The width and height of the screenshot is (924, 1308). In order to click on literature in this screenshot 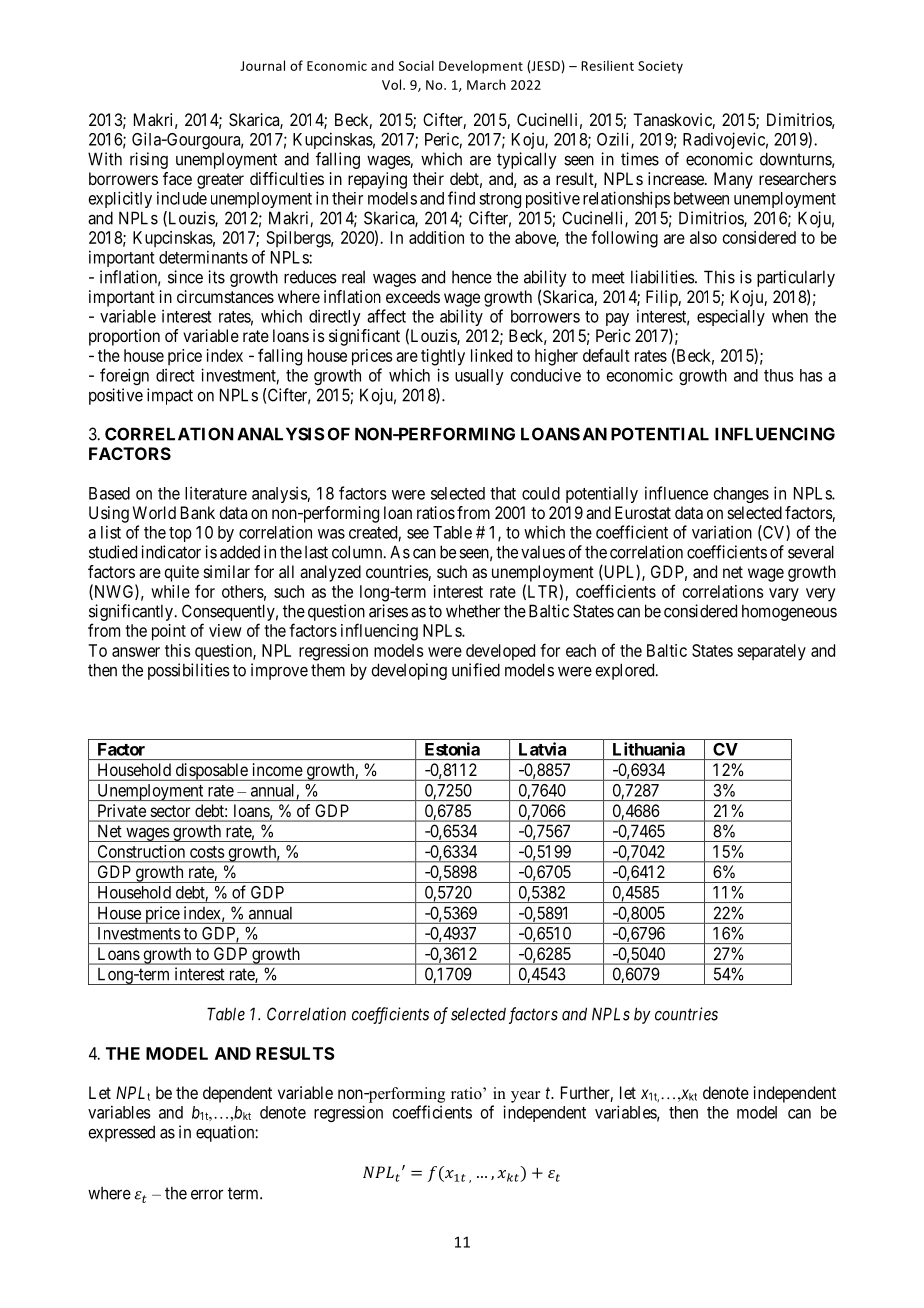, I will do `click(216, 493)`.
